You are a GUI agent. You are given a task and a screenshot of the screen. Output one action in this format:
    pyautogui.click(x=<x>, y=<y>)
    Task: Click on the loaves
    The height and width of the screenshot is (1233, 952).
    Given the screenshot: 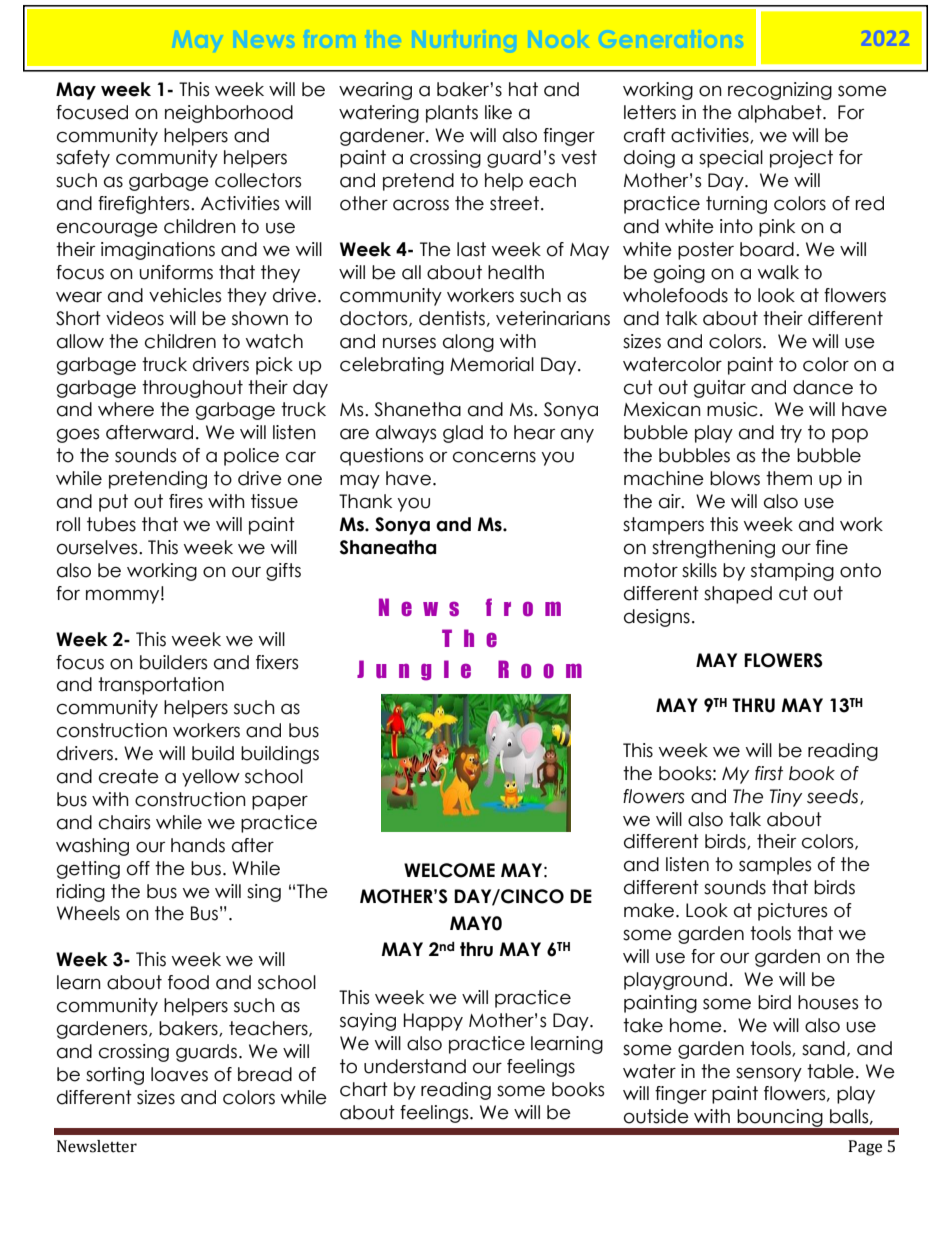 What is the action you would take?
    pyautogui.click(x=179, y=1074)
